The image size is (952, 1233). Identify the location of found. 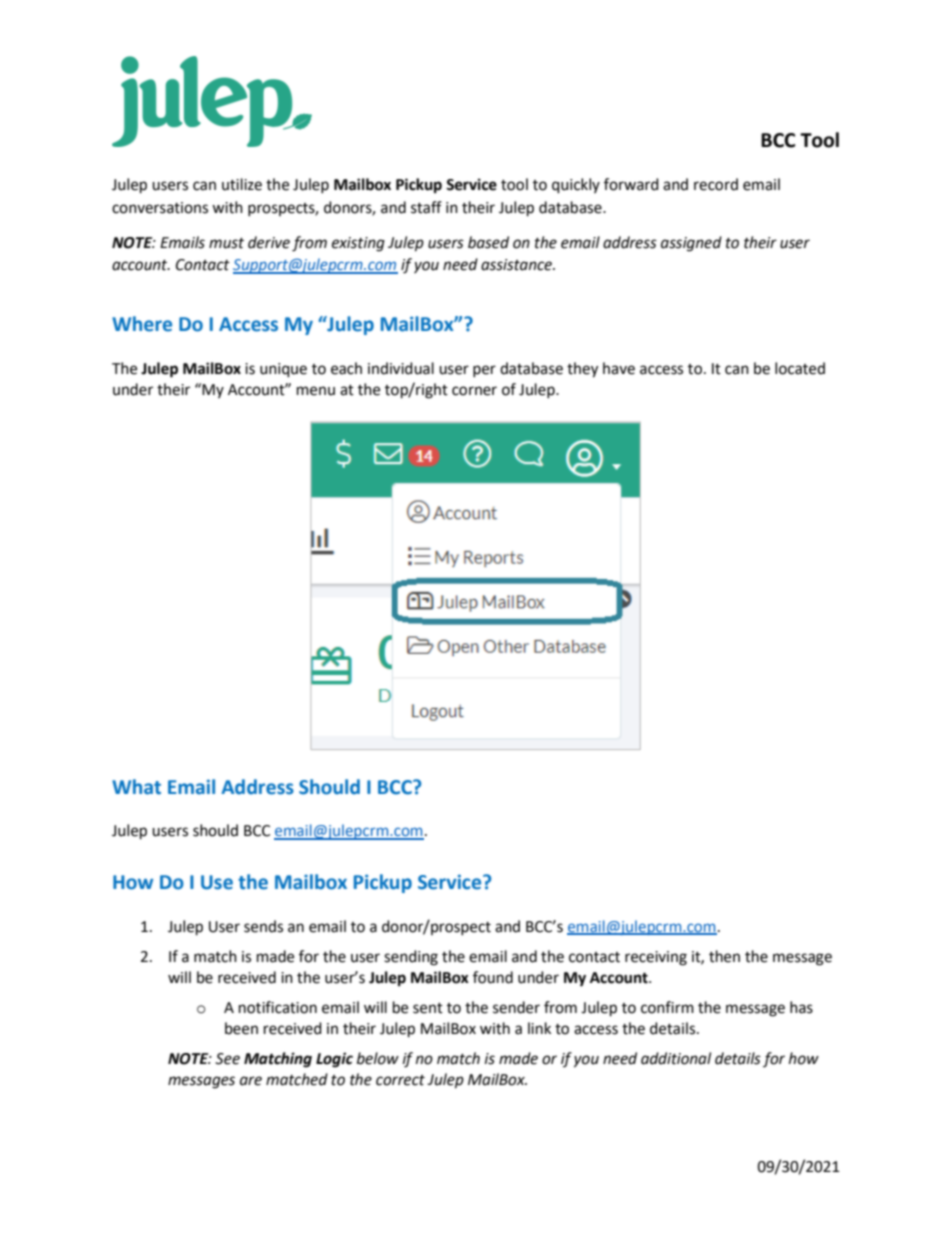
(493, 977).
